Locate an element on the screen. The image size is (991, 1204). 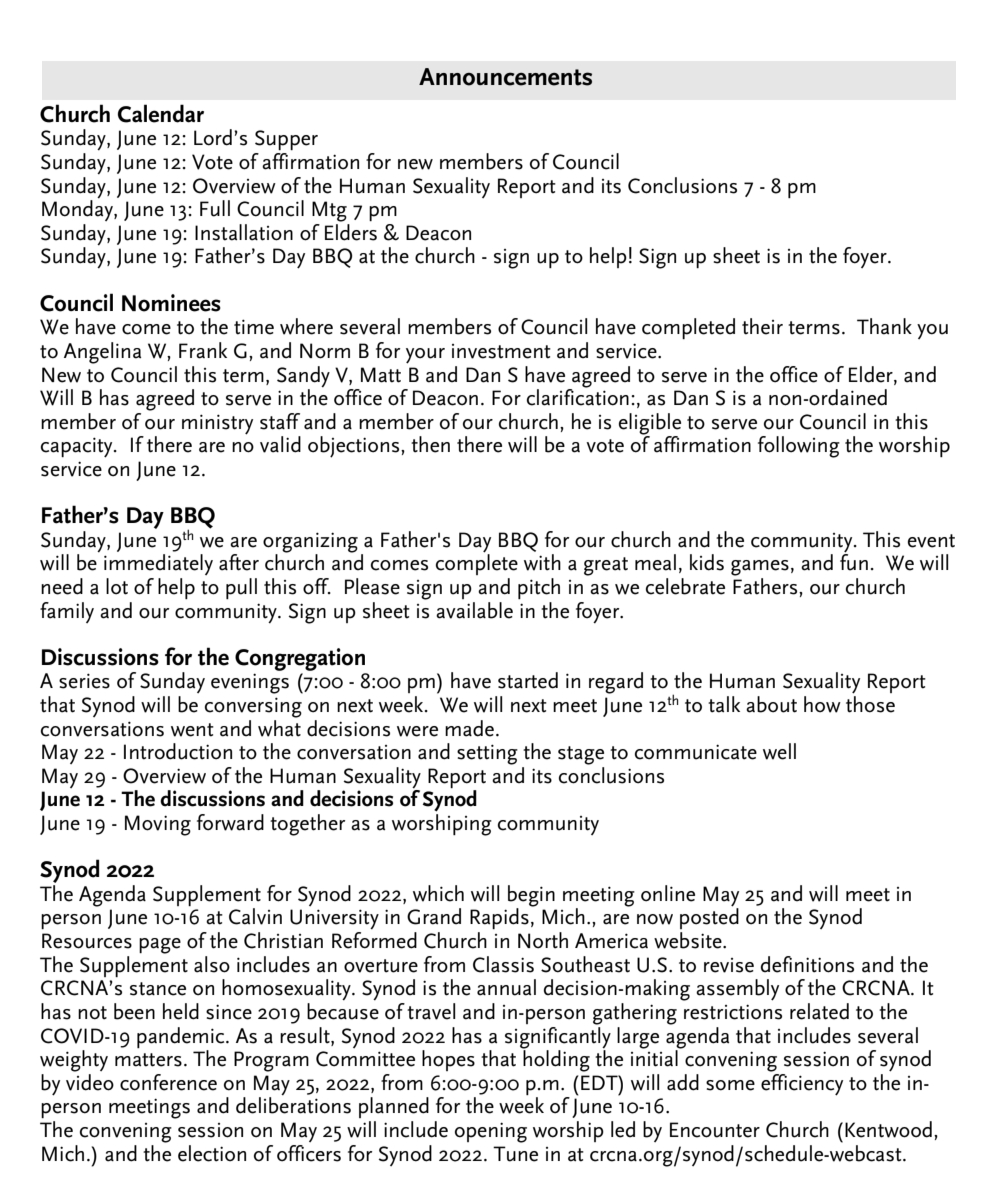
Supper is located at coordinates (286, 140).
